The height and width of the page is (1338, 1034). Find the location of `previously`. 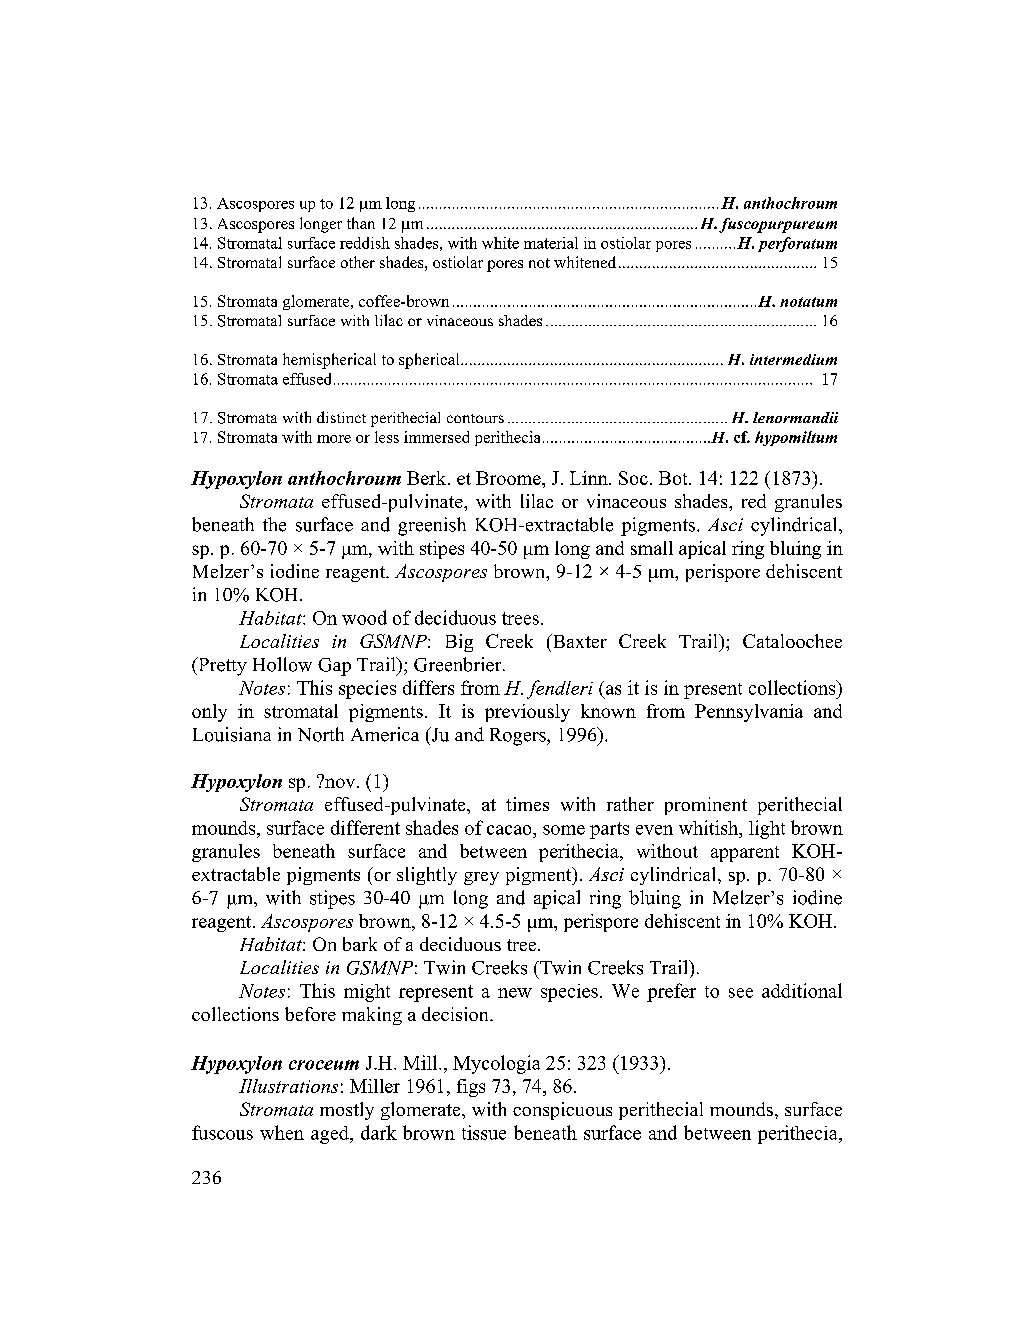

previously is located at coordinates (527, 713).
